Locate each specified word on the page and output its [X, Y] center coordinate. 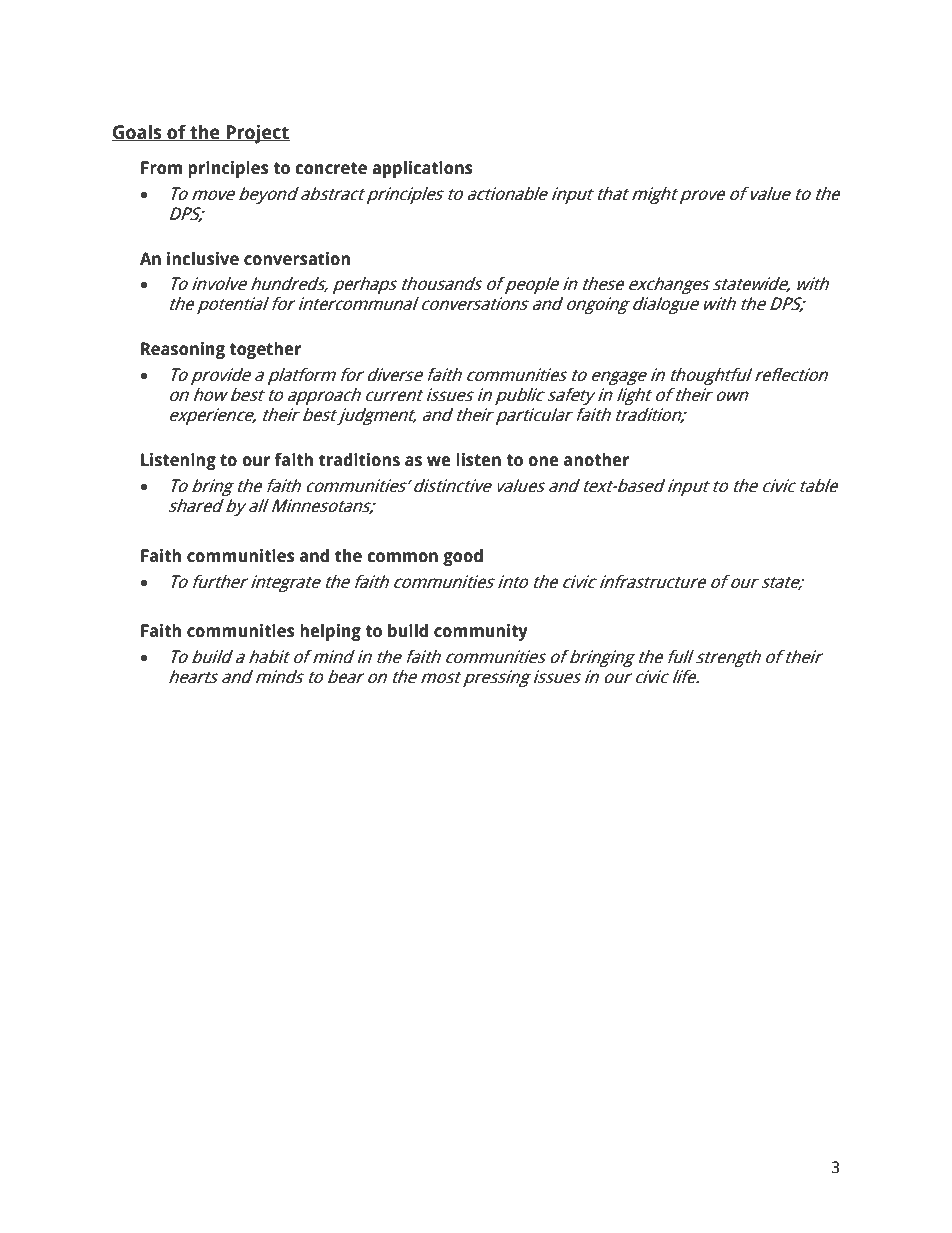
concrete [331, 168]
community [481, 632]
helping [330, 632]
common [402, 557]
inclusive [203, 259]
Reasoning [183, 350]
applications [422, 169]
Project [257, 134]
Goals [138, 132]
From [161, 168]
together [265, 350]
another [596, 460]
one [543, 461]
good [463, 557]
